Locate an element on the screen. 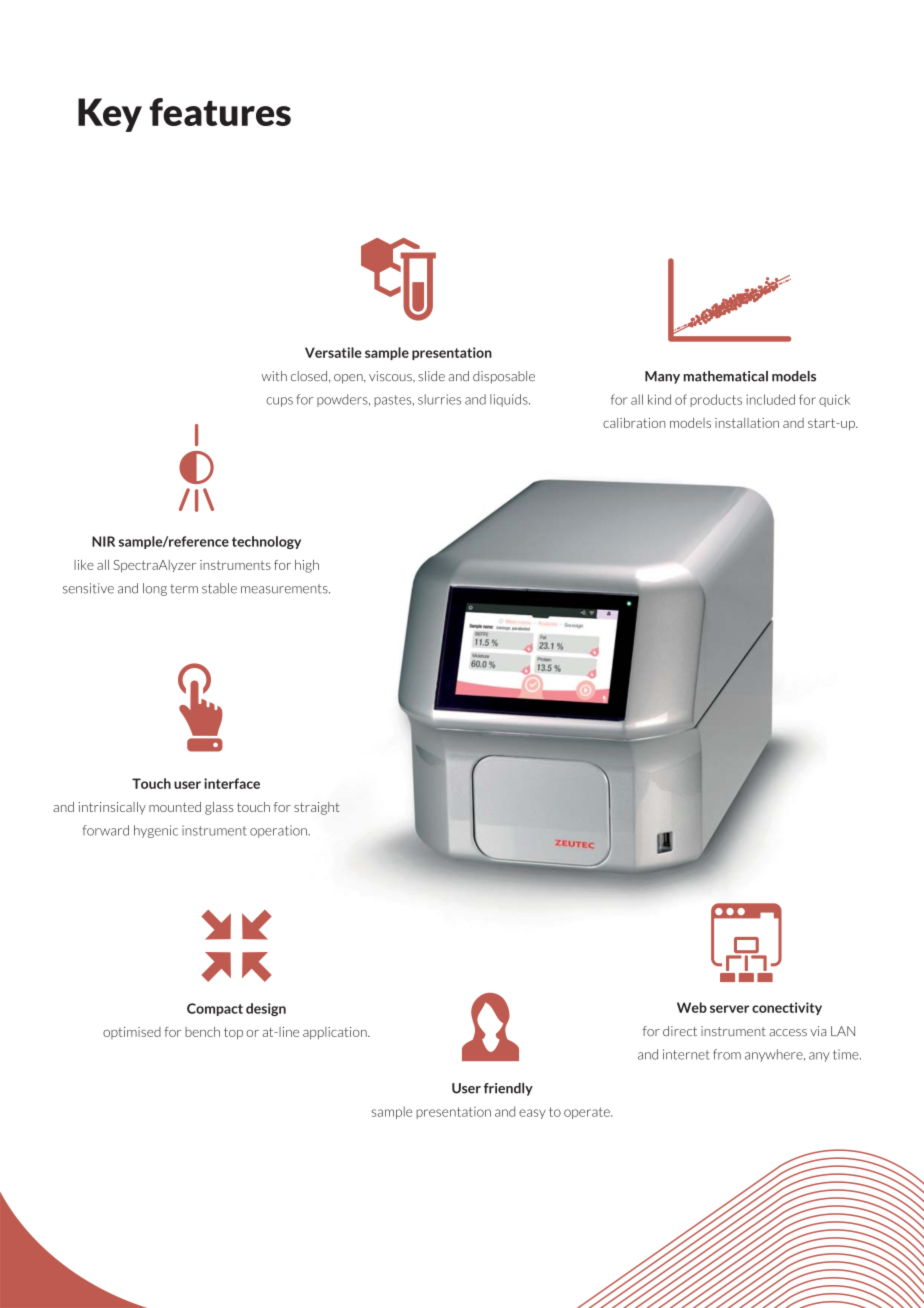 This screenshot has width=924, height=1308. friendly is located at coordinates (508, 1089).
